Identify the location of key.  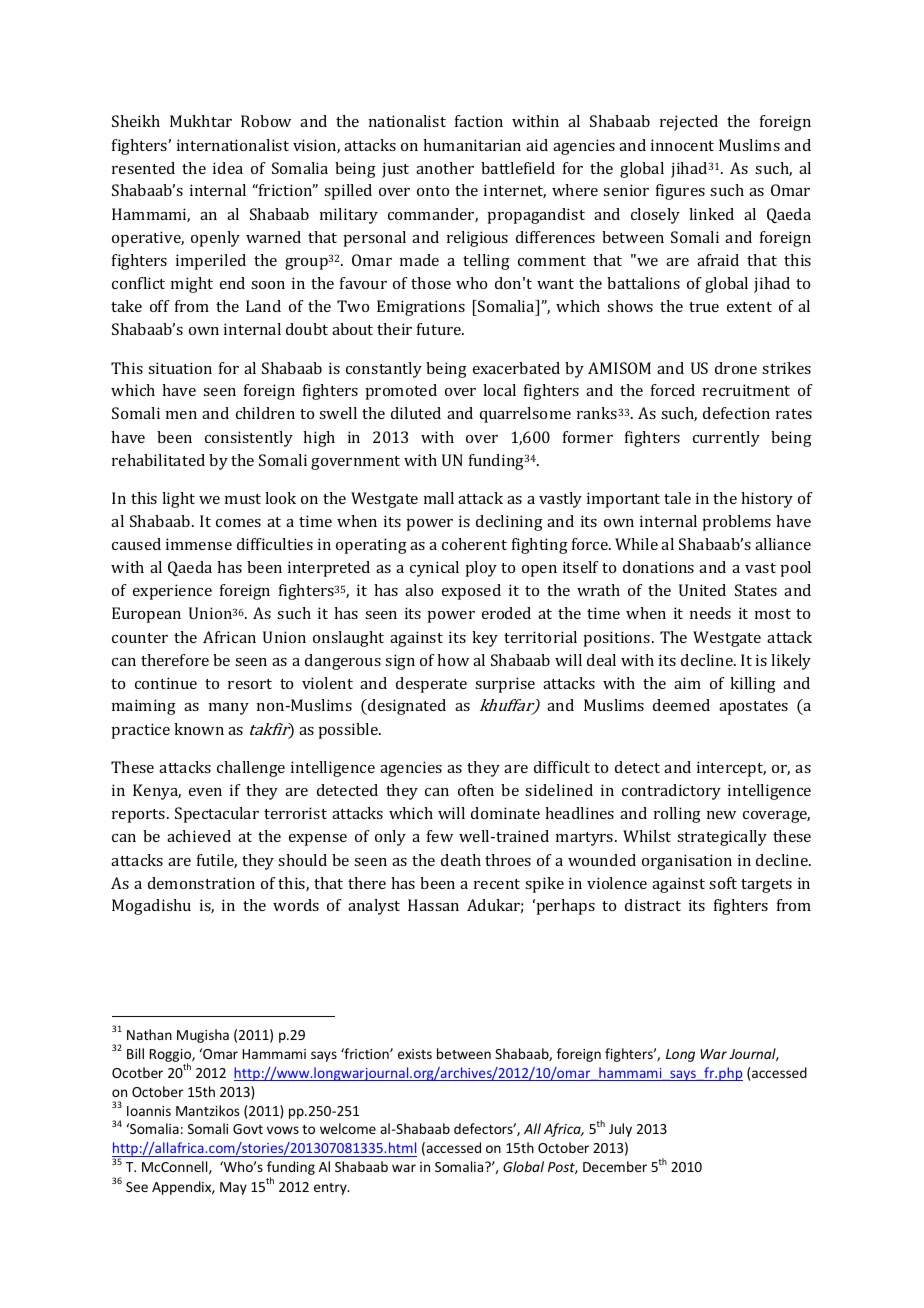
(485, 639).
